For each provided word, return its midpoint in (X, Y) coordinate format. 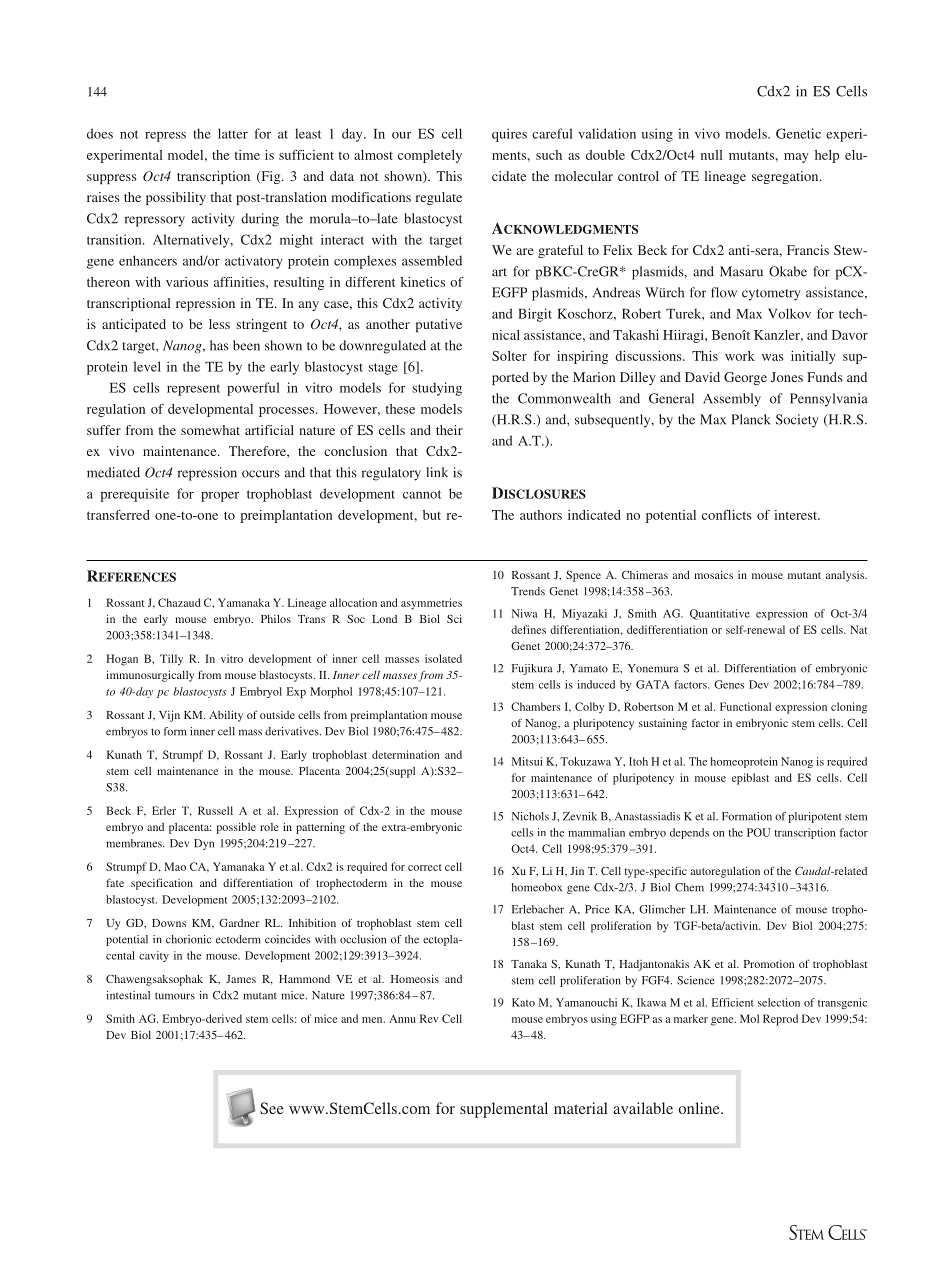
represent (193, 390)
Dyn (204, 844)
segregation (786, 177)
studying (437, 389)
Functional (745, 706)
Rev (429, 1018)
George (745, 378)
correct (425, 867)
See (272, 1108)
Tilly (171, 660)
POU (758, 832)
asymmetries (431, 604)
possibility (176, 198)
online (700, 1108)
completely (430, 156)
